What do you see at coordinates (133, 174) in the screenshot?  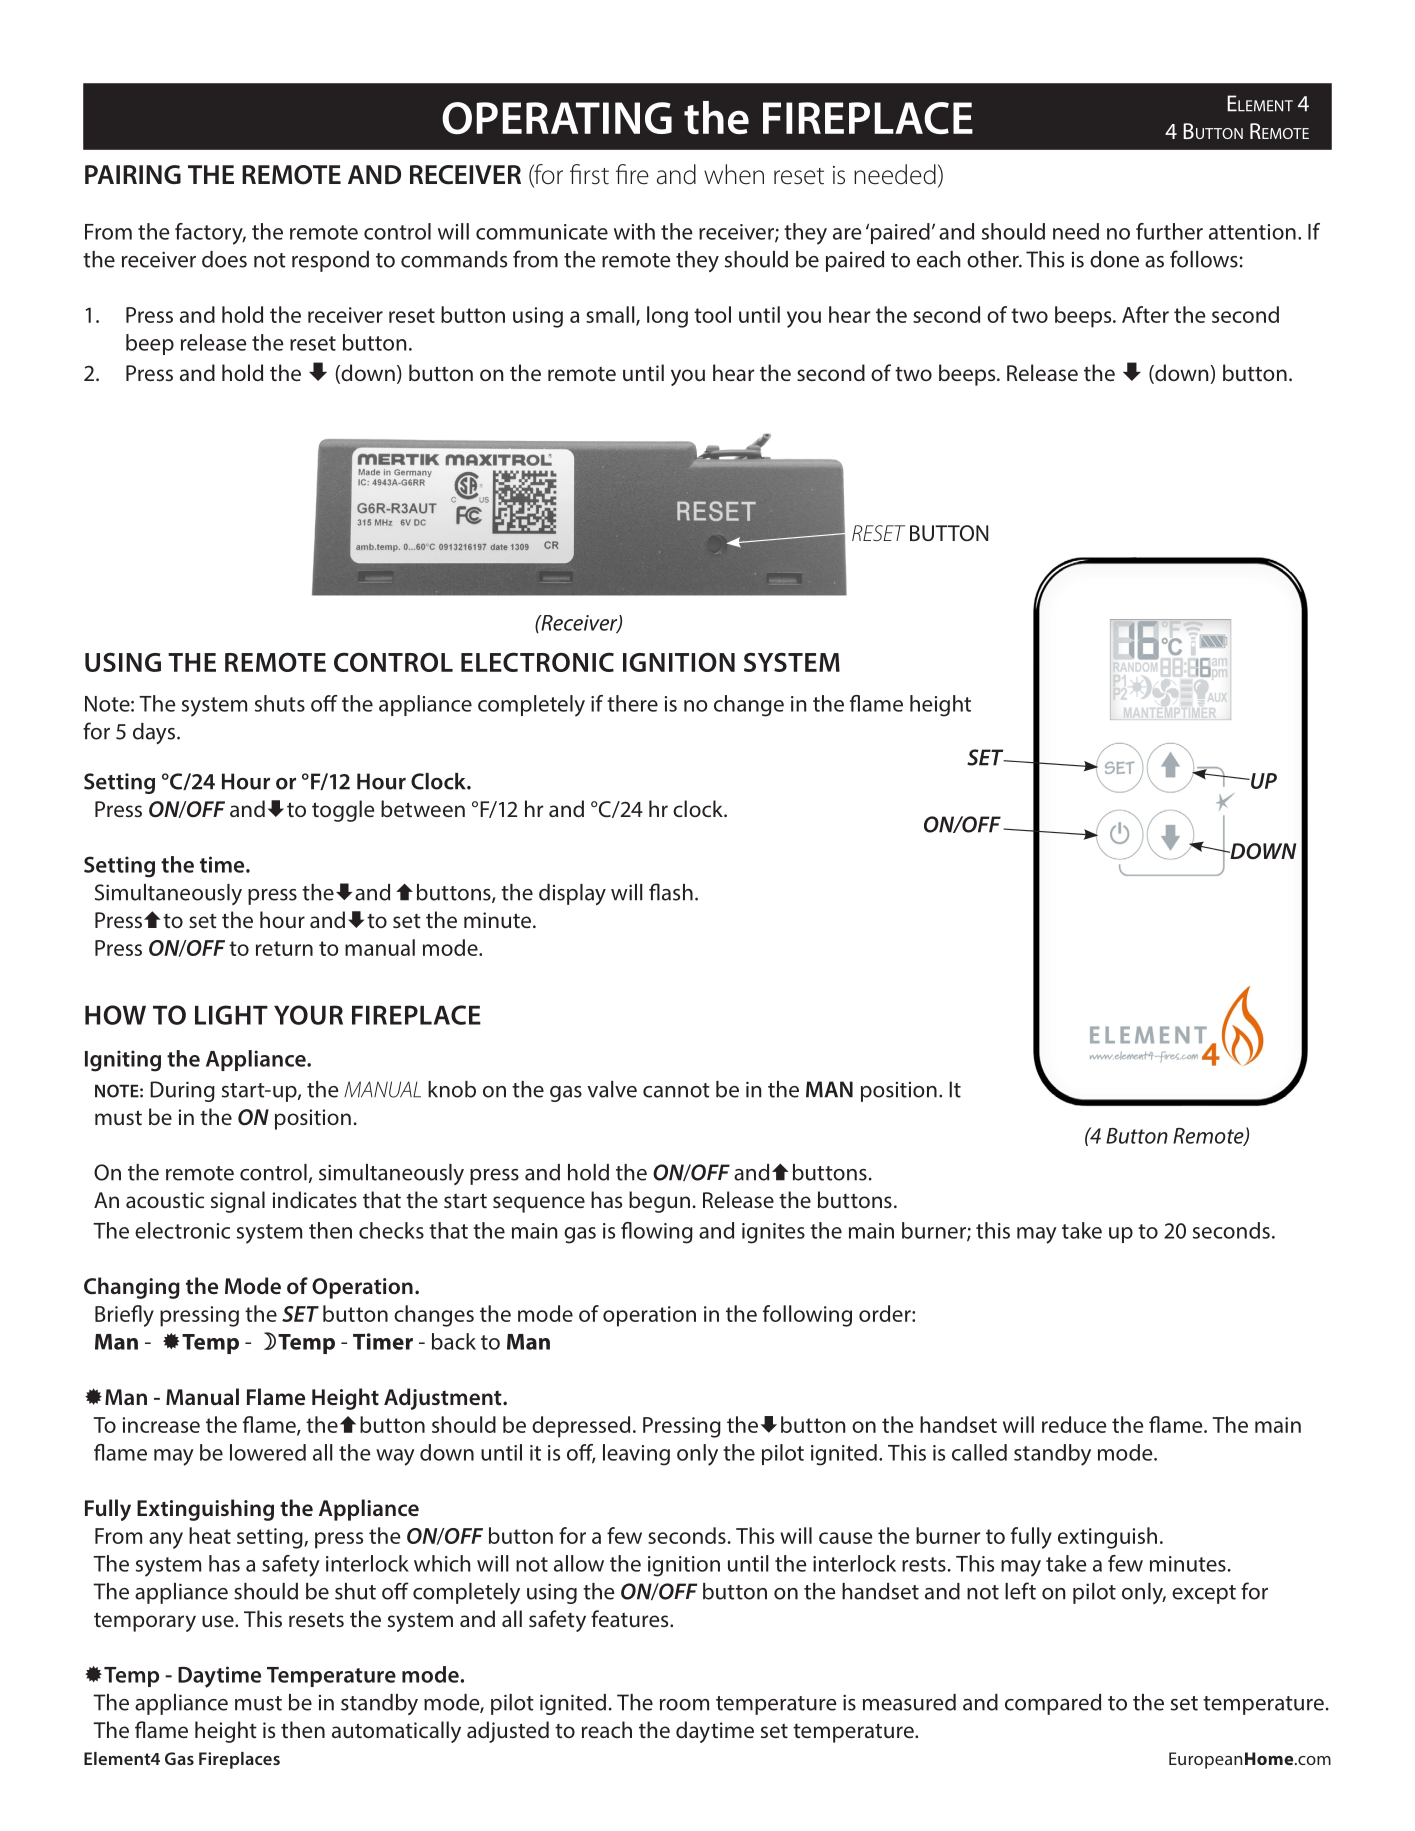 I see `PAIRING` at bounding box center [133, 174].
